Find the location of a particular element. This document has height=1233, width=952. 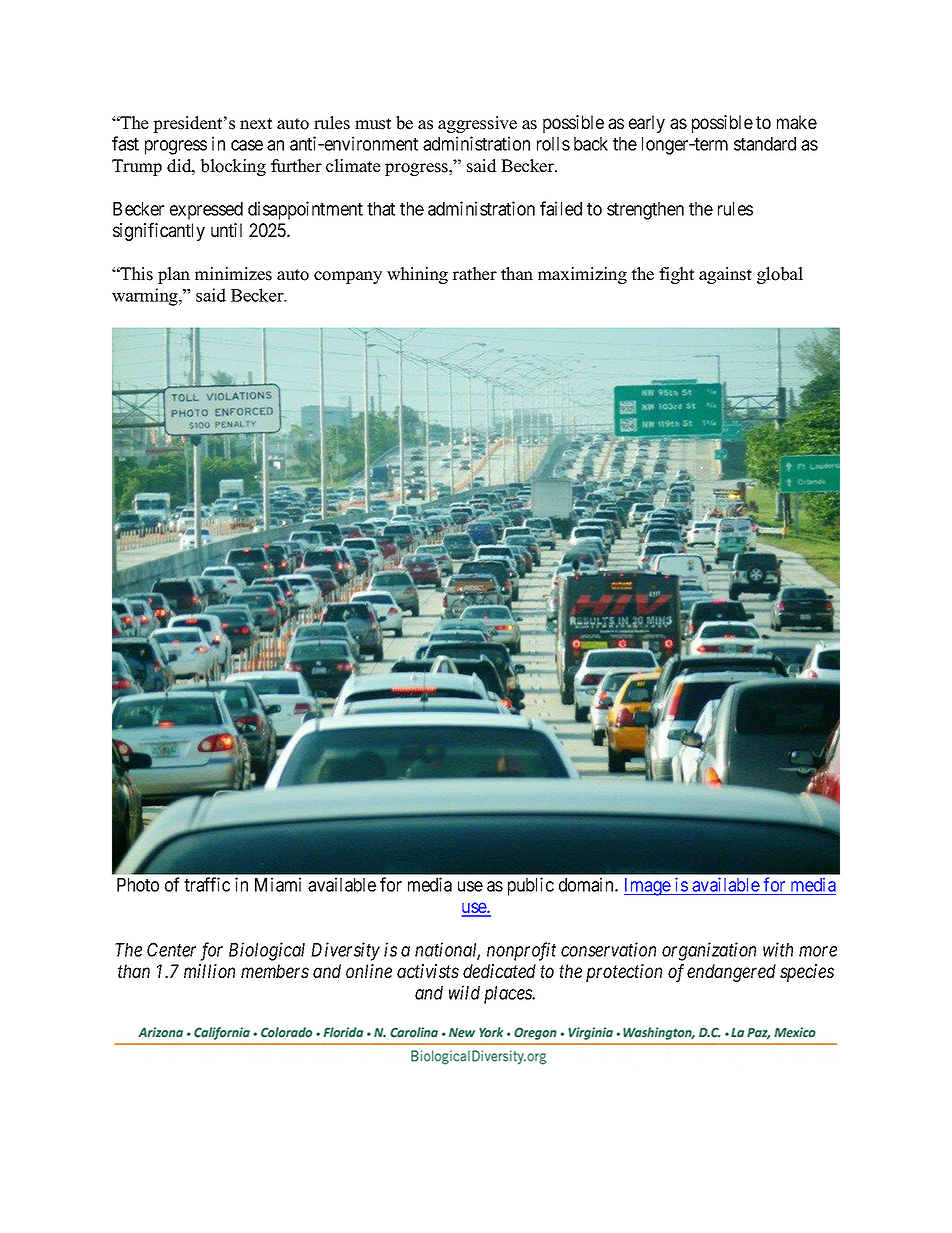

case is located at coordinates (247, 145).
